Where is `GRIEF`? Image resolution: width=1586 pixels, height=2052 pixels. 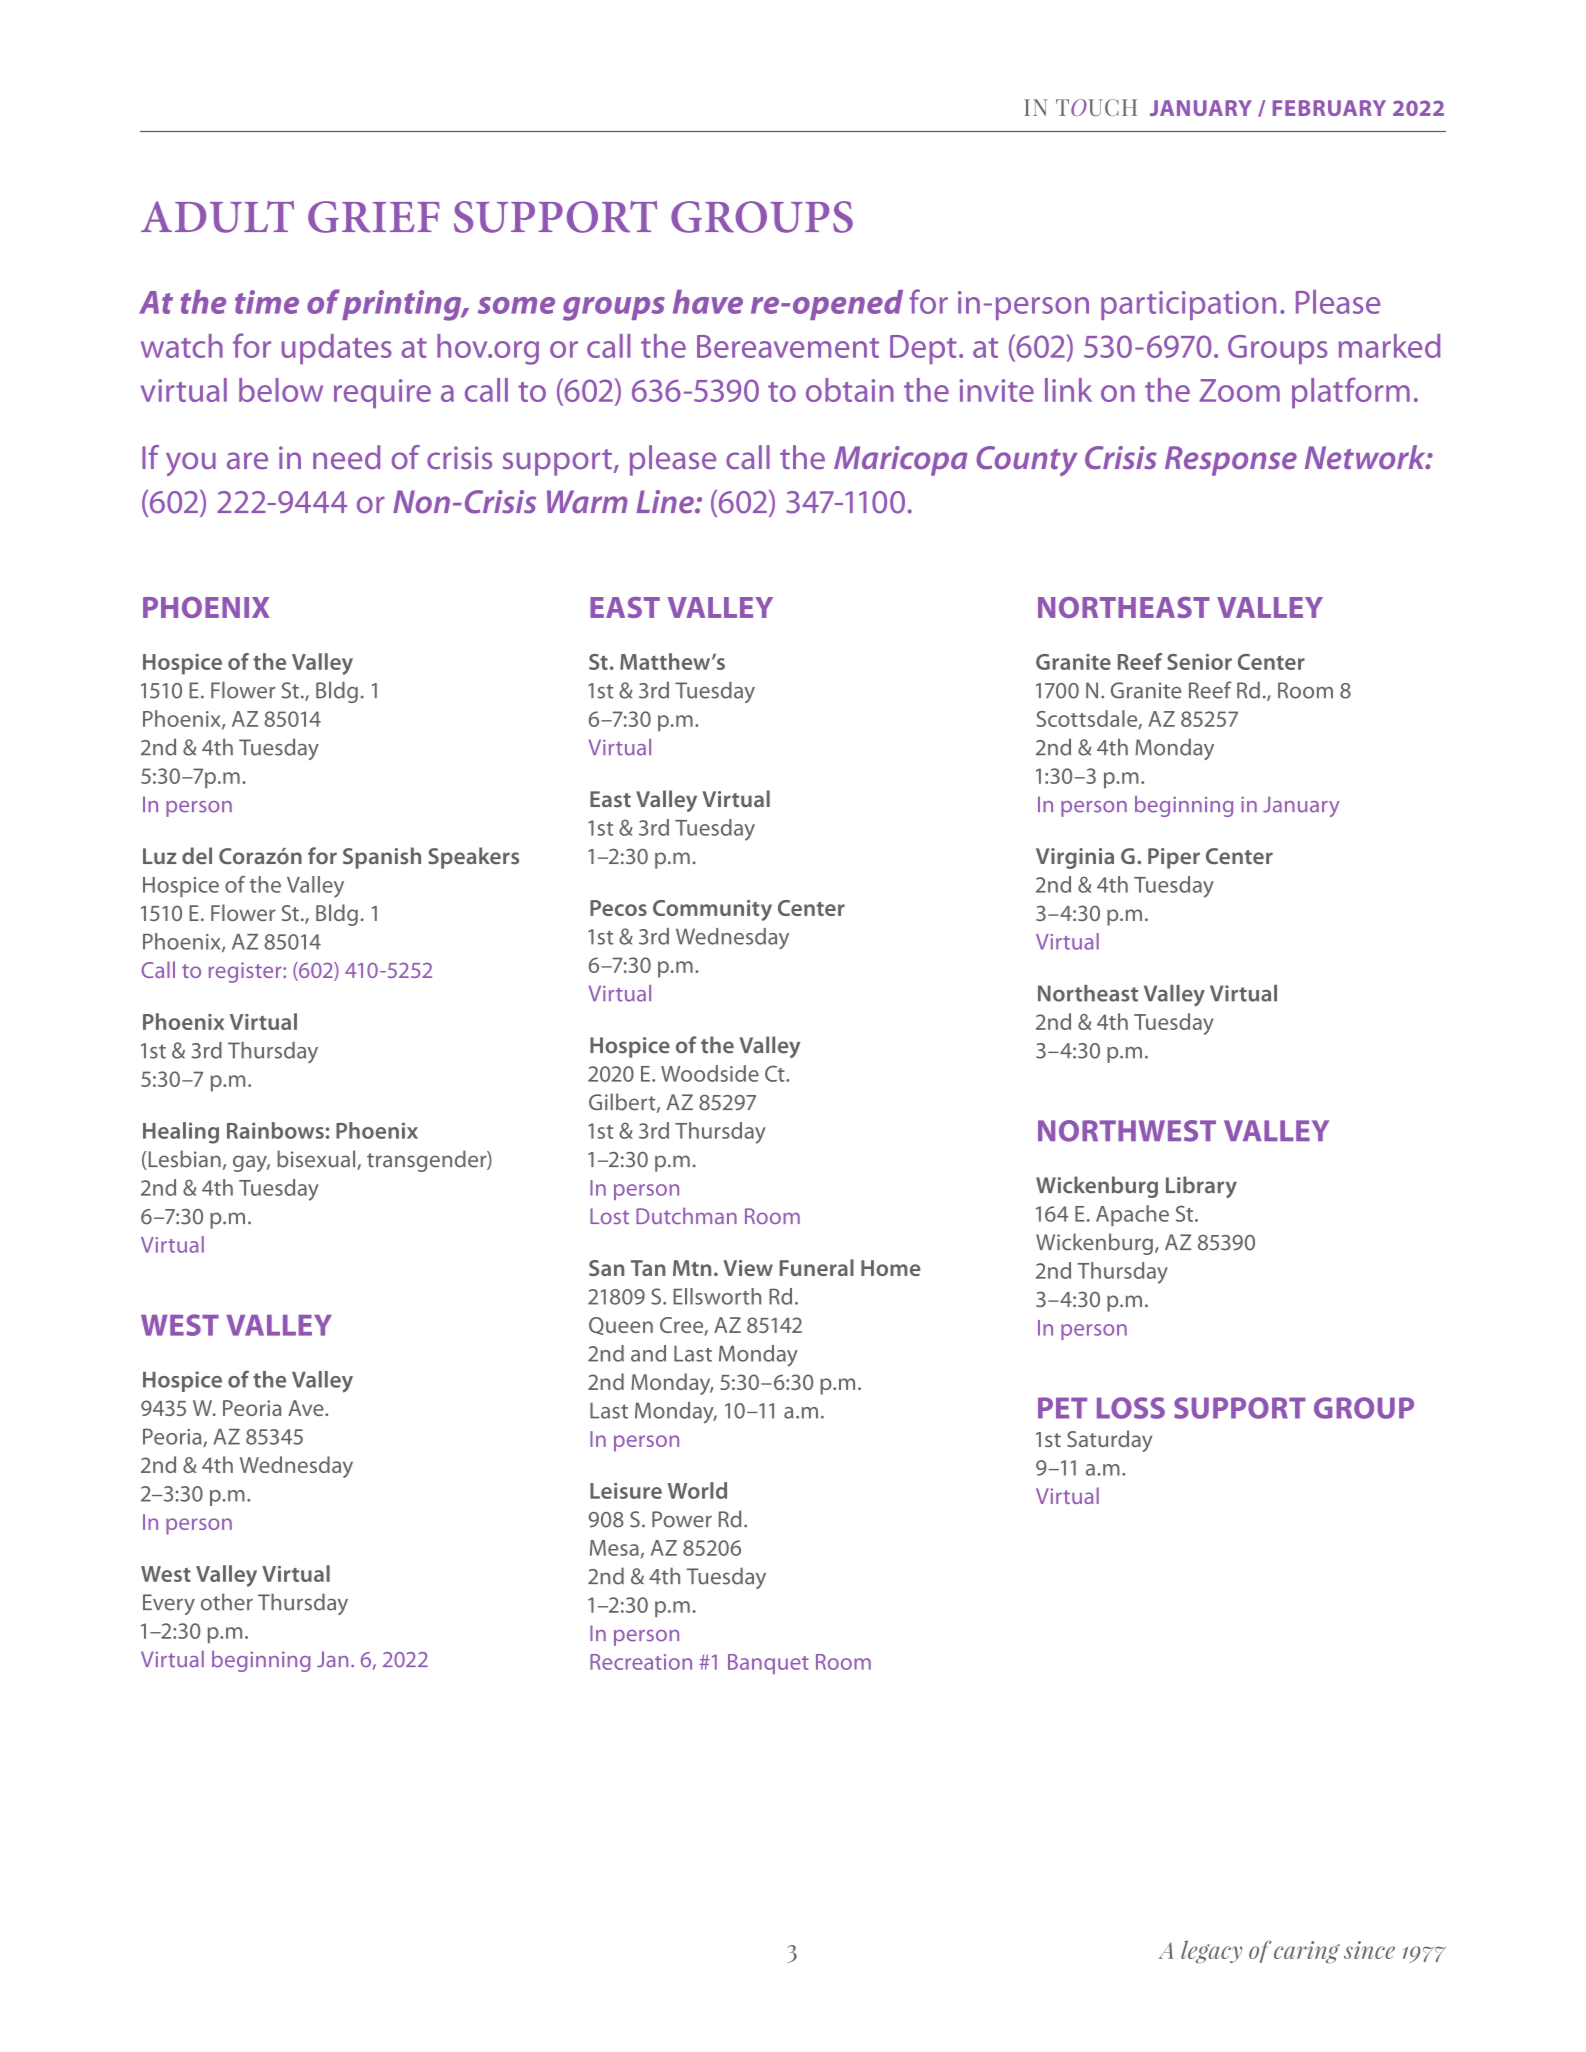
GRIEF is located at coordinates (374, 217).
